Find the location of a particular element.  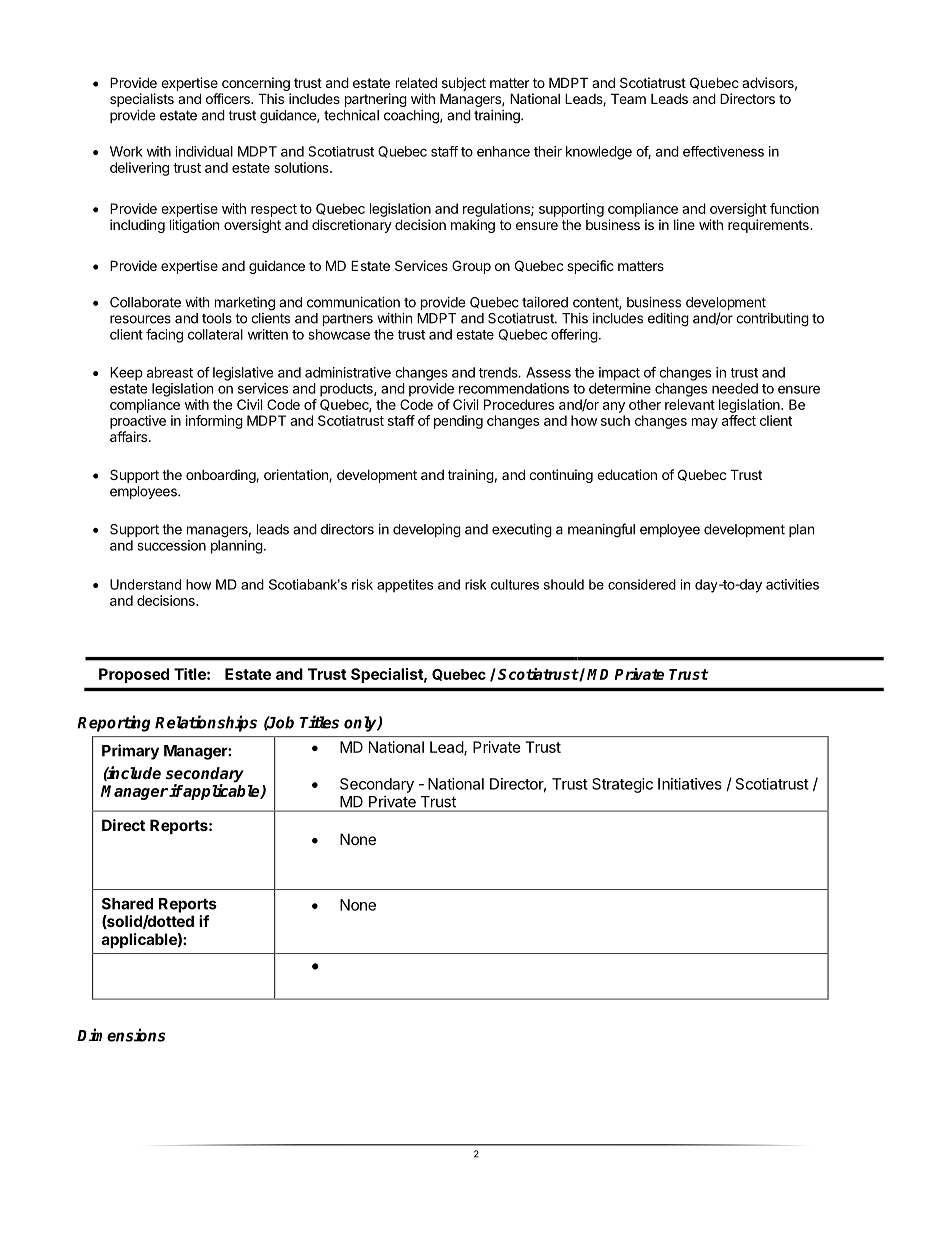

Relationships is located at coordinates (206, 723).
